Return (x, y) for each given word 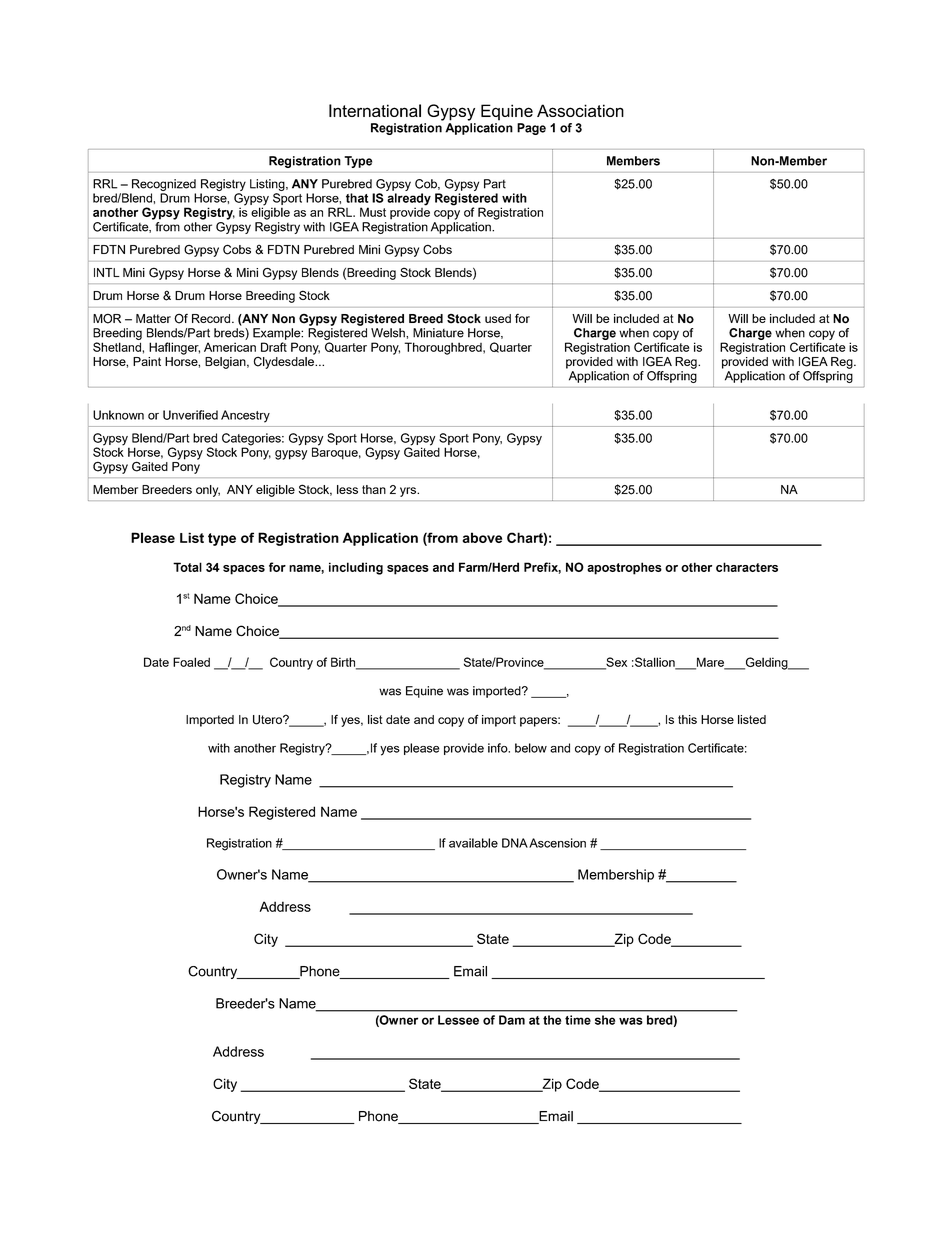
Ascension (557, 843)
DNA (515, 843)
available (473, 843)
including (356, 568)
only (208, 491)
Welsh (389, 333)
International (375, 110)
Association (580, 110)
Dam (512, 1020)
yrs (409, 492)
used (498, 318)
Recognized (164, 185)
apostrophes (624, 568)
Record (212, 318)
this (687, 719)
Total (187, 567)
